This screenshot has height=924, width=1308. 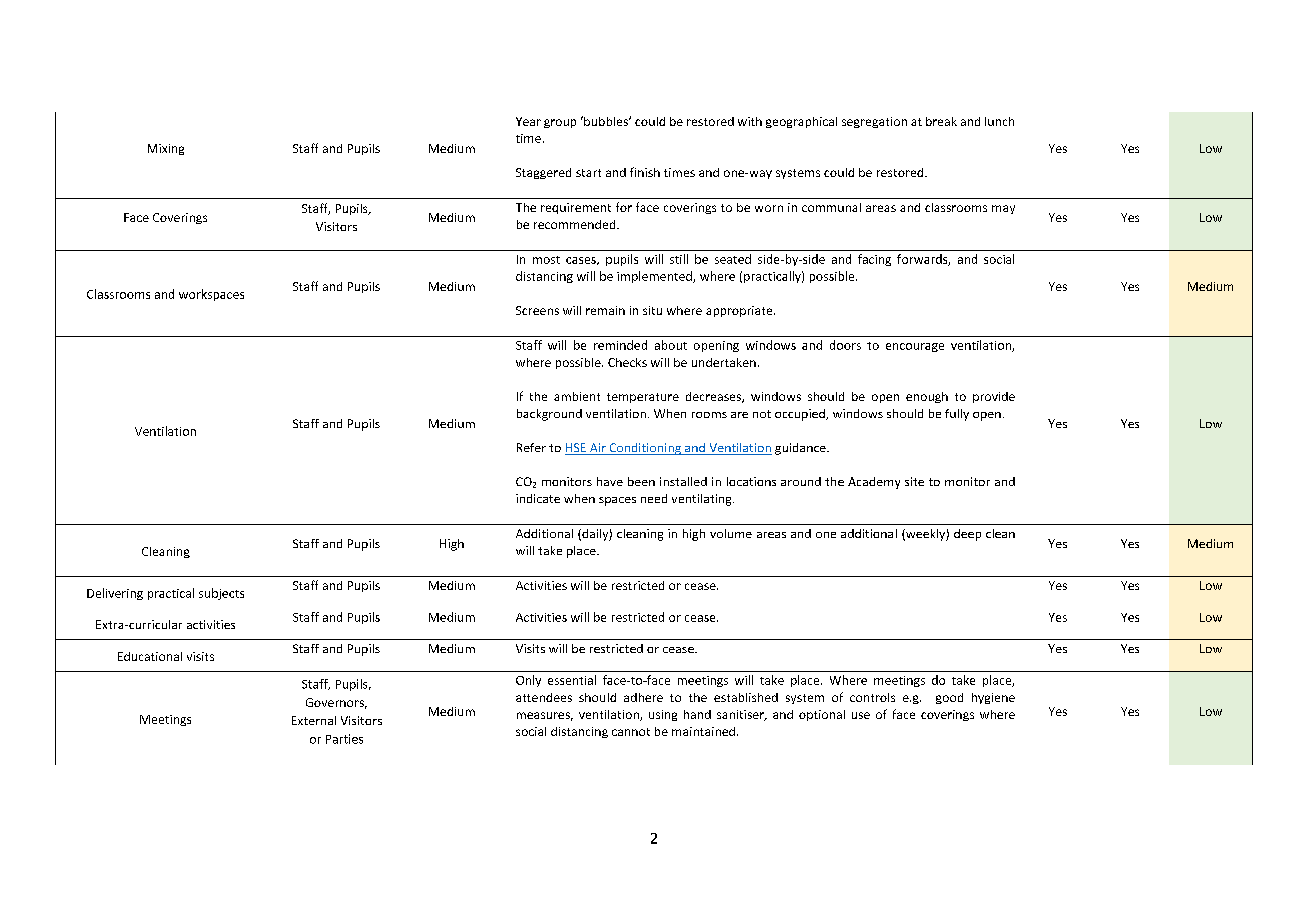 What do you see at coordinates (537, 310) in the screenshot?
I see `Screens` at bounding box center [537, 310].
